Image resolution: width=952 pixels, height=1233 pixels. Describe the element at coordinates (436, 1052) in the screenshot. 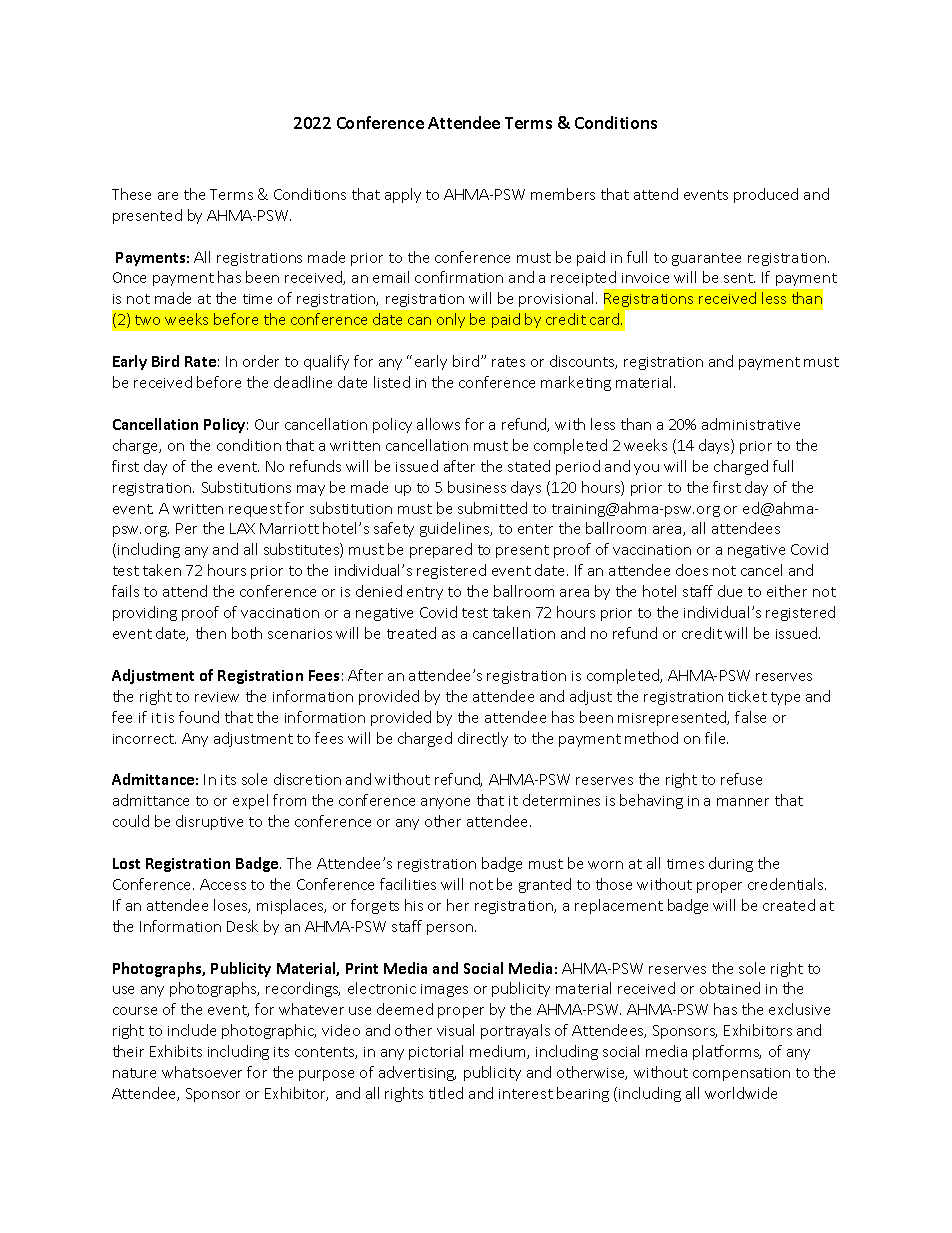

I see `pictorial` at that location.
